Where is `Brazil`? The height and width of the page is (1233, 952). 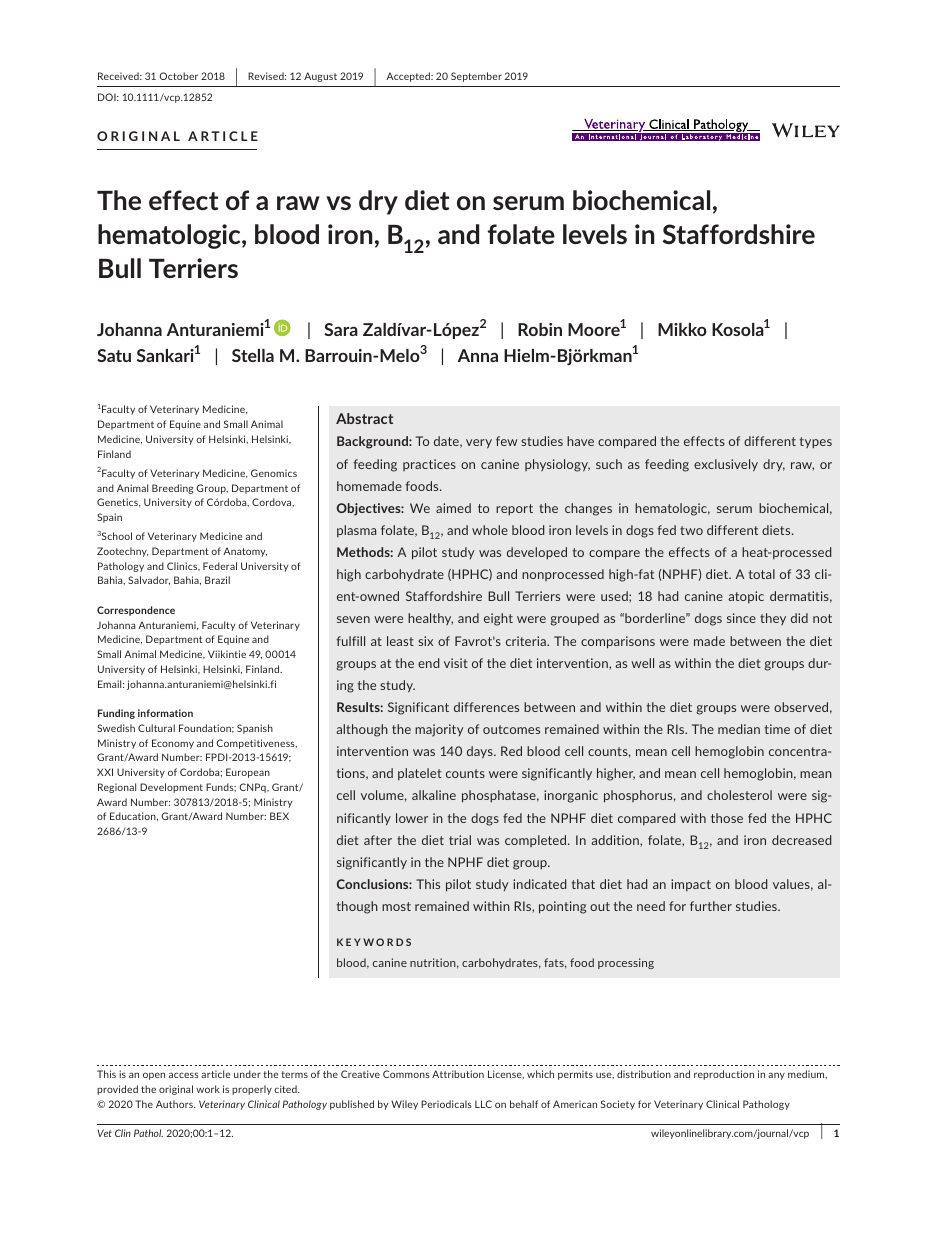
Brazil is located at coordinates (217, 580).
